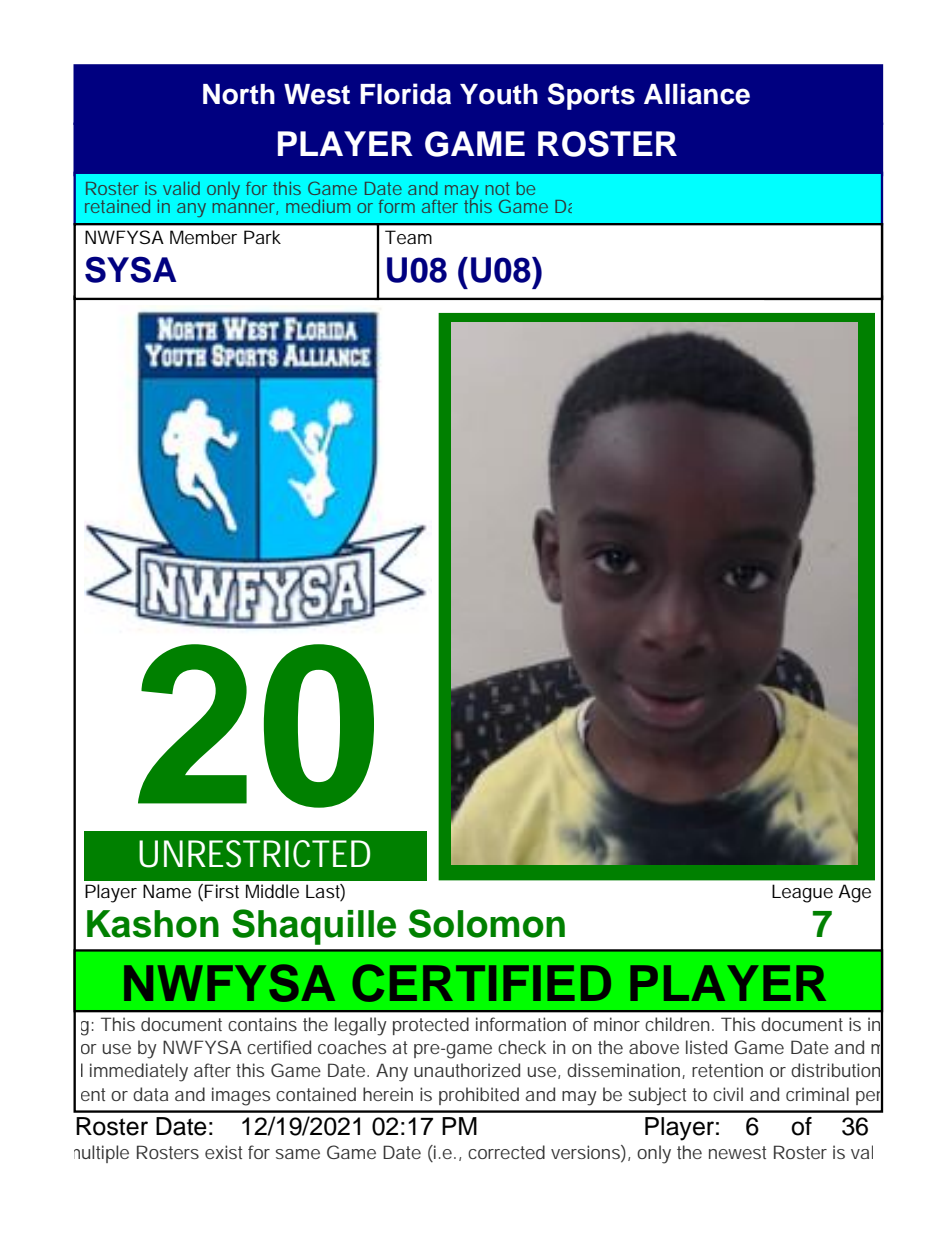 This page has width=952, height=1233. I want to click on League, so click(802, 893).
